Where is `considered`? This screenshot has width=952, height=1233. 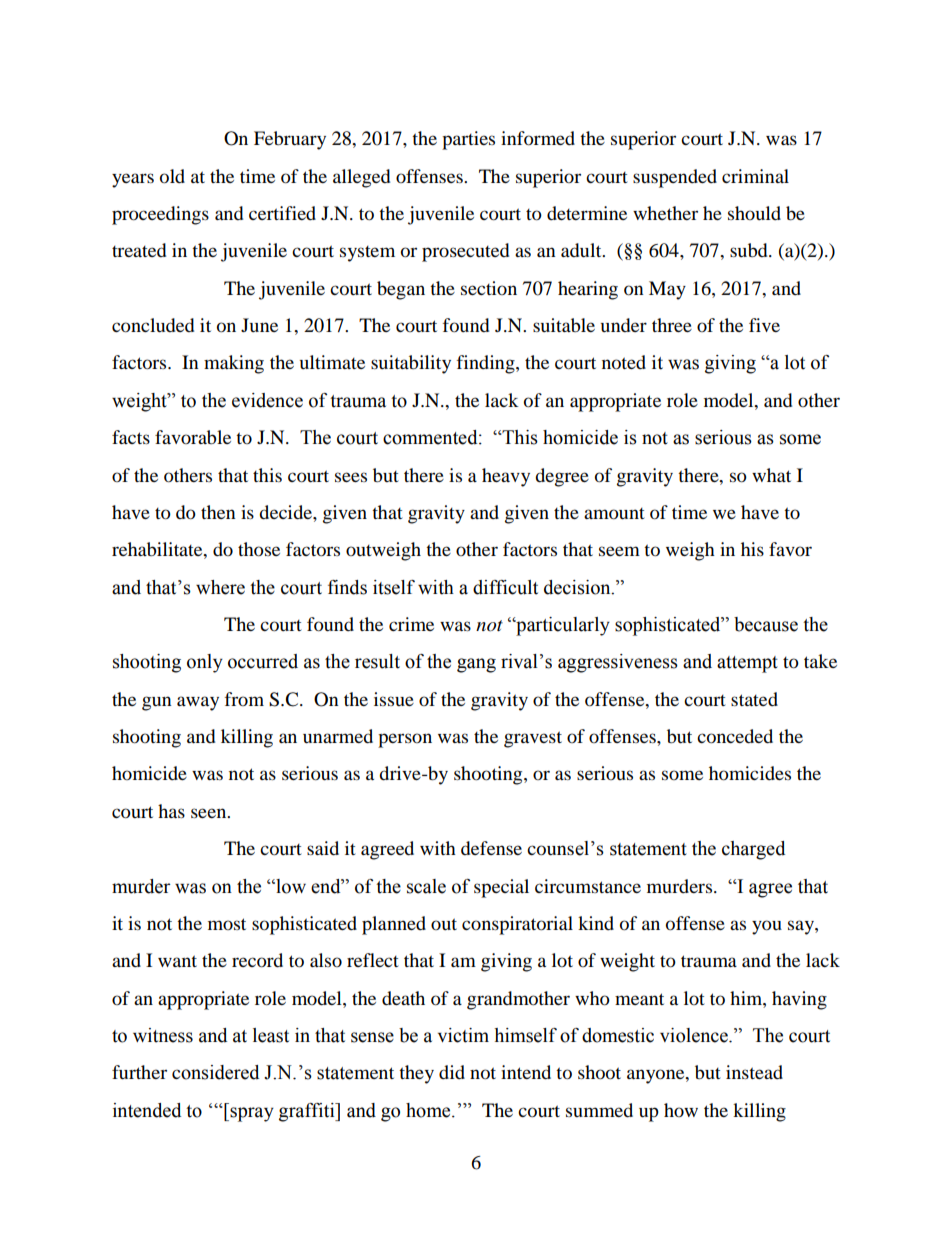 considered is located at coordinates (215, 1072).
